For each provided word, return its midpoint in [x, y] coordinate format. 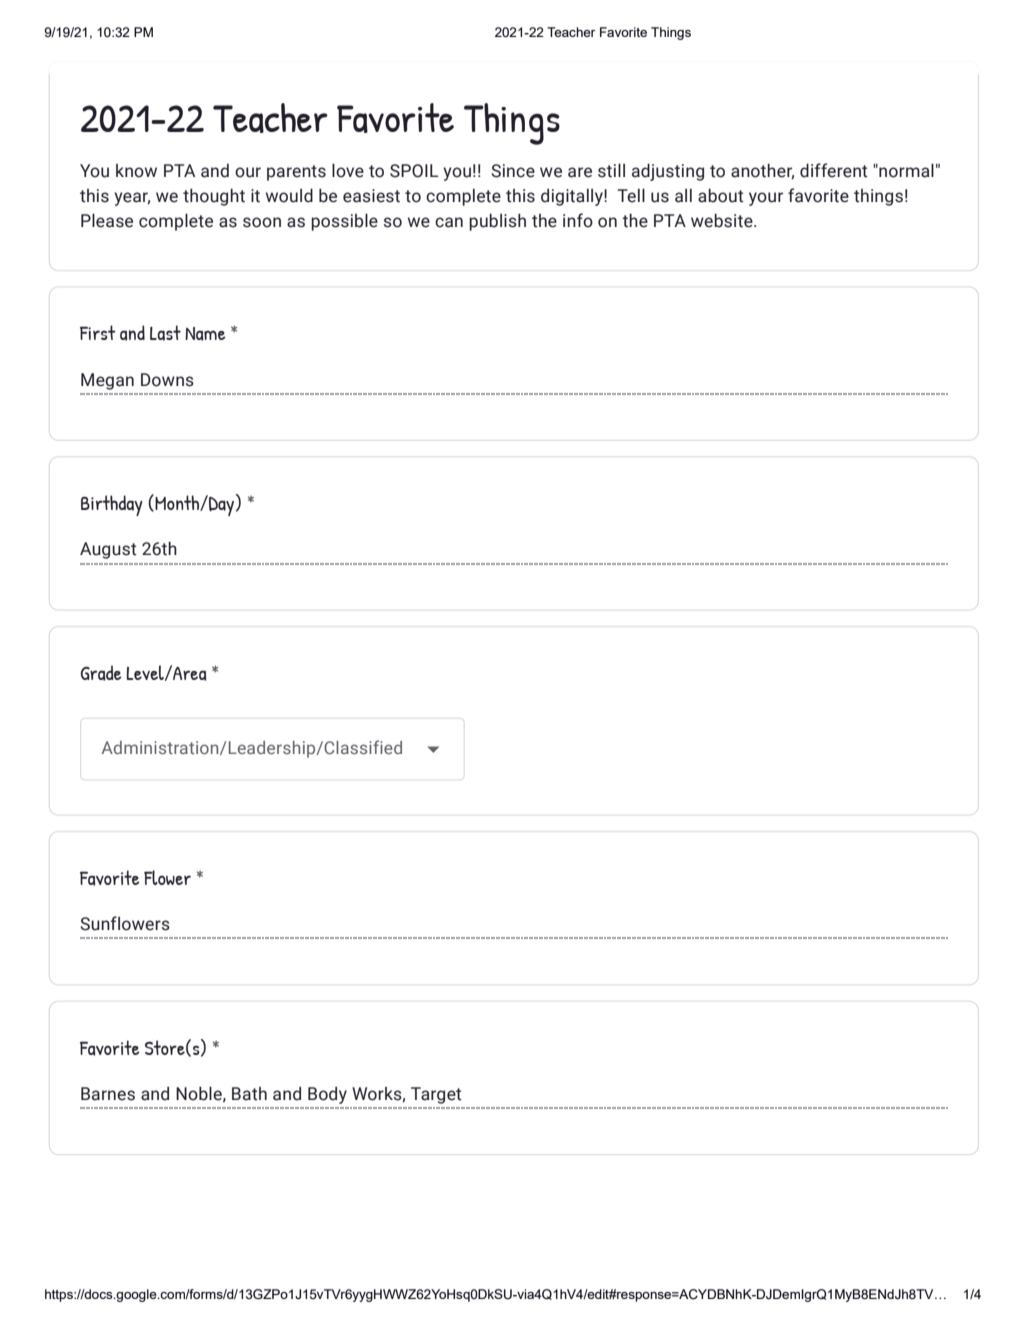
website [723, 220]
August [108, 550]
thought [214, 197]
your [766, 199]
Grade [101, 673]
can [449, 222]
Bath [249, 1094]
